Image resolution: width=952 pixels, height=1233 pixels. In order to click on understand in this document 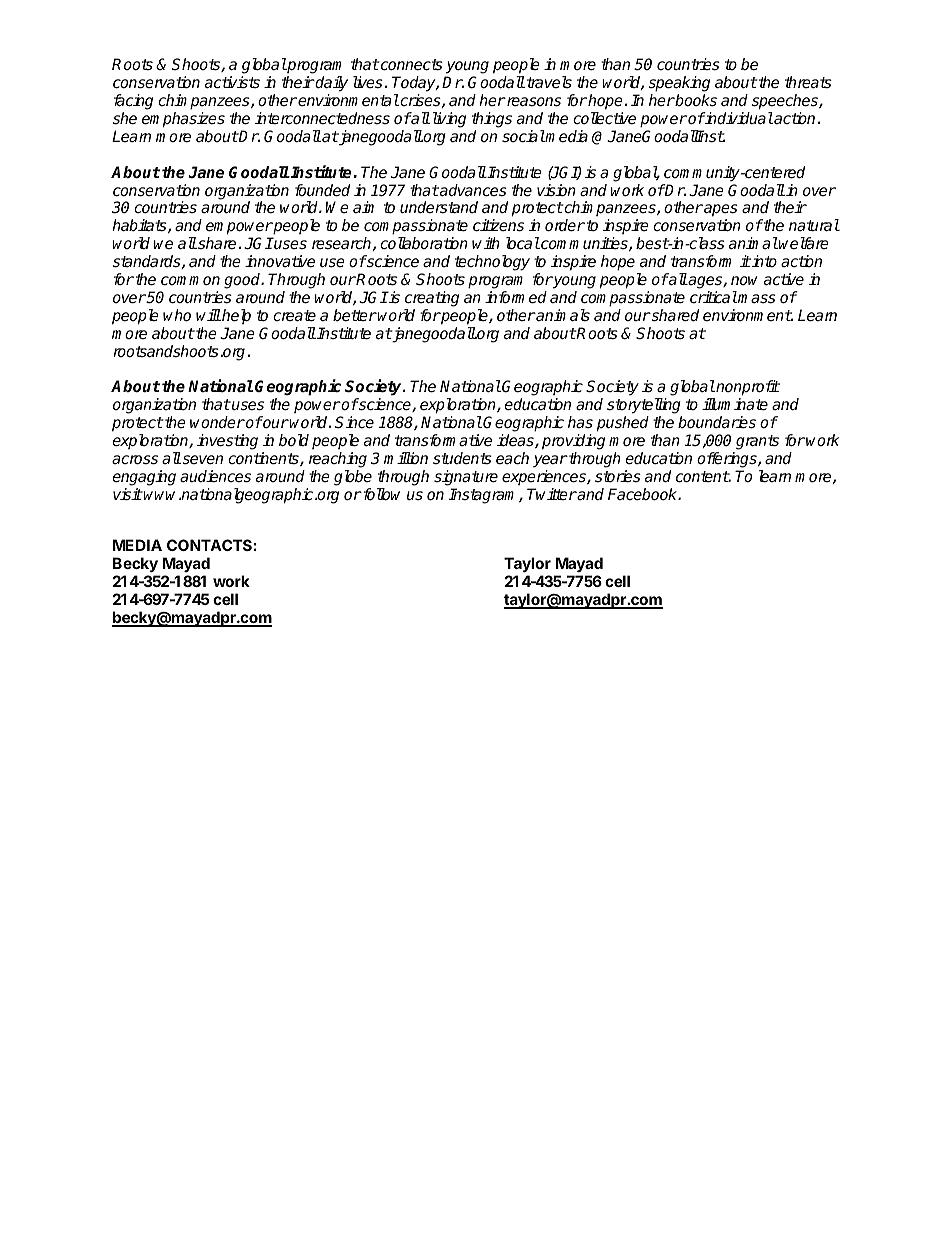, I will do `click(439, 207)`.
